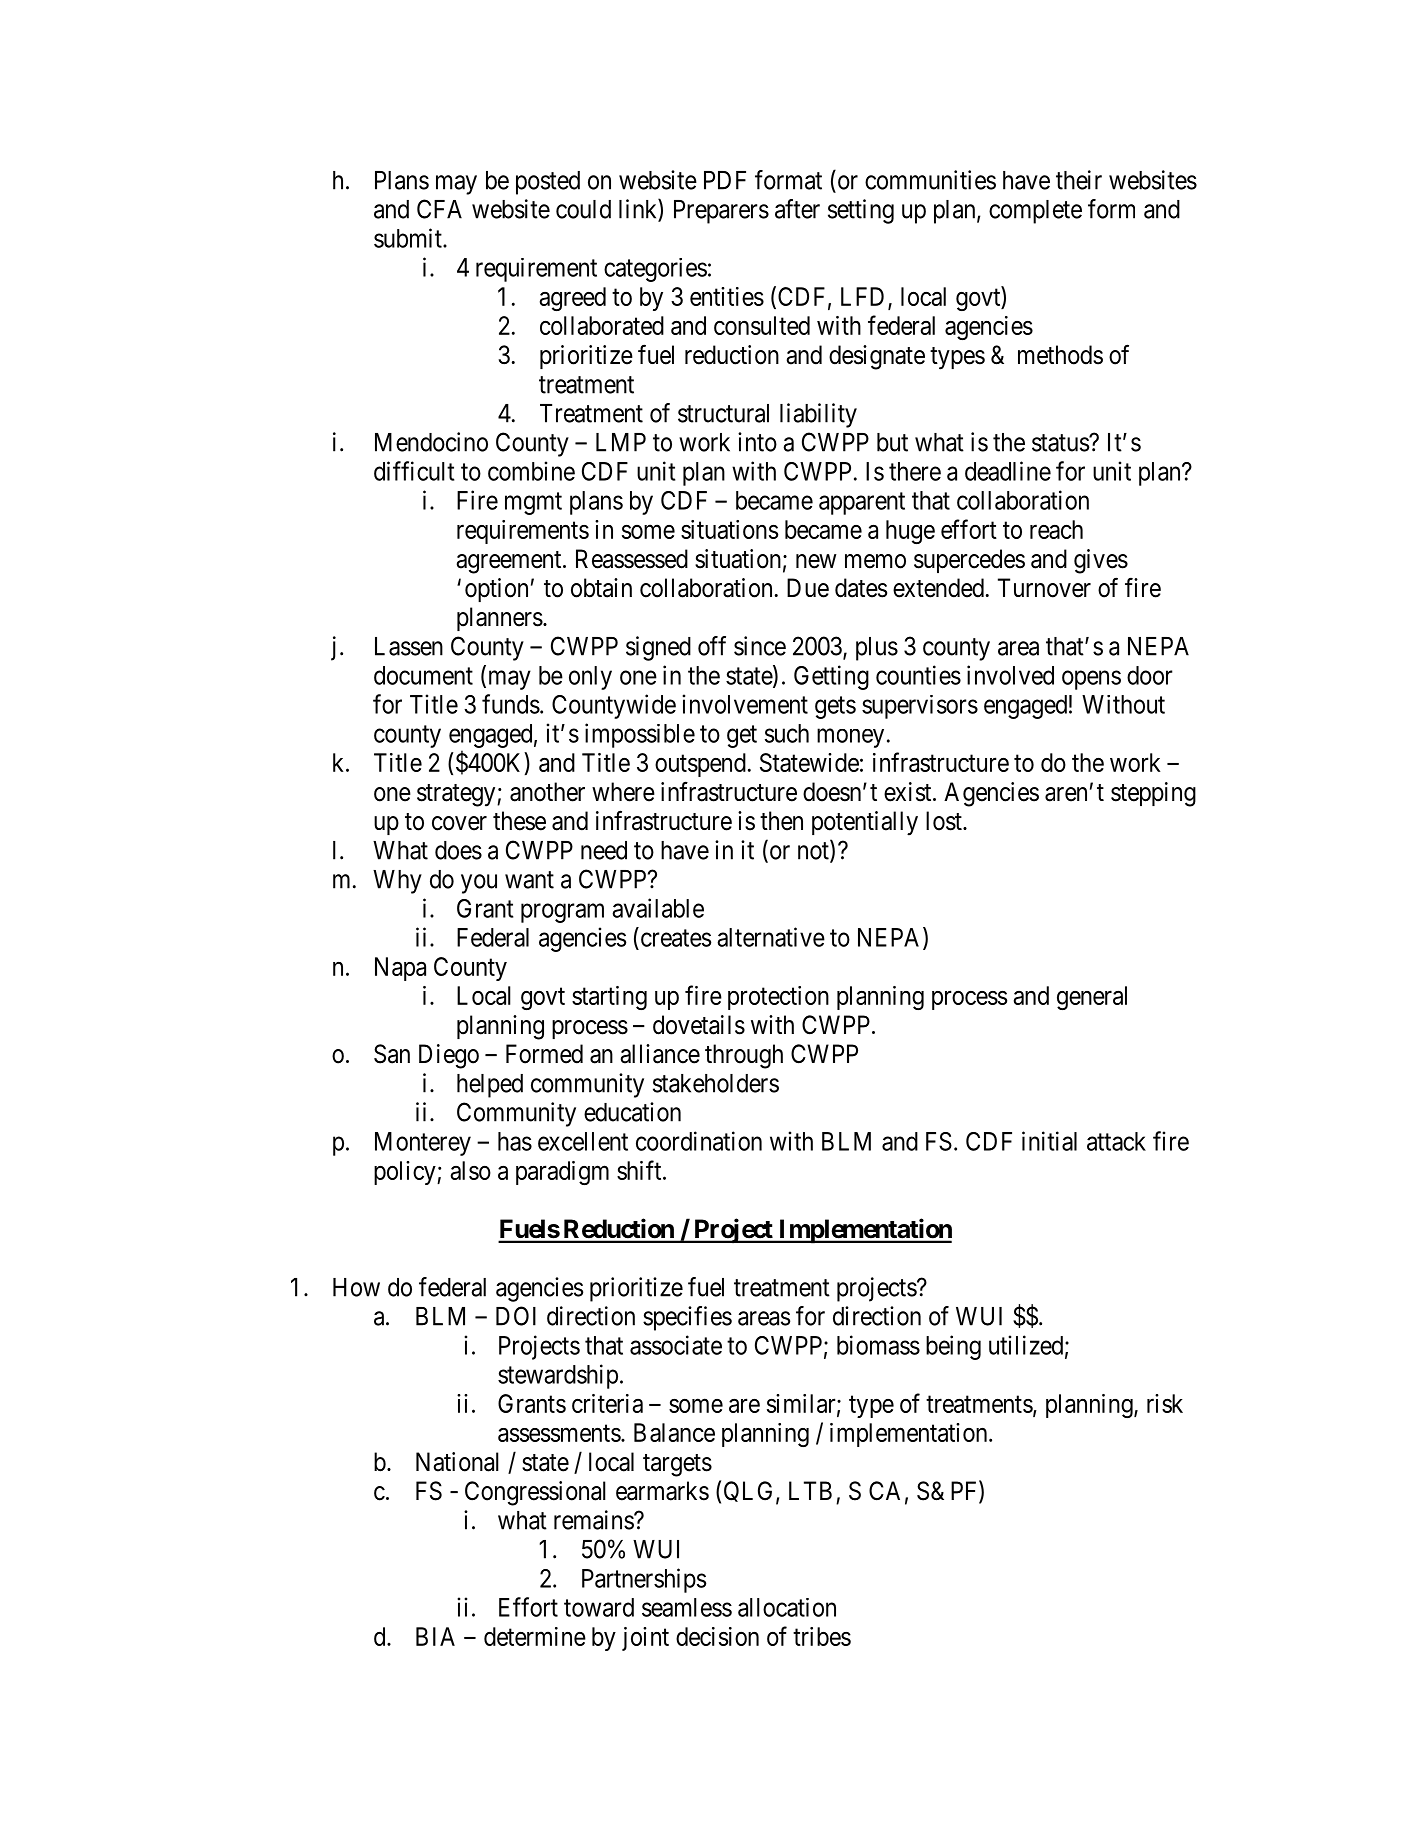  I want to click on involved, so click(1010, 675).
